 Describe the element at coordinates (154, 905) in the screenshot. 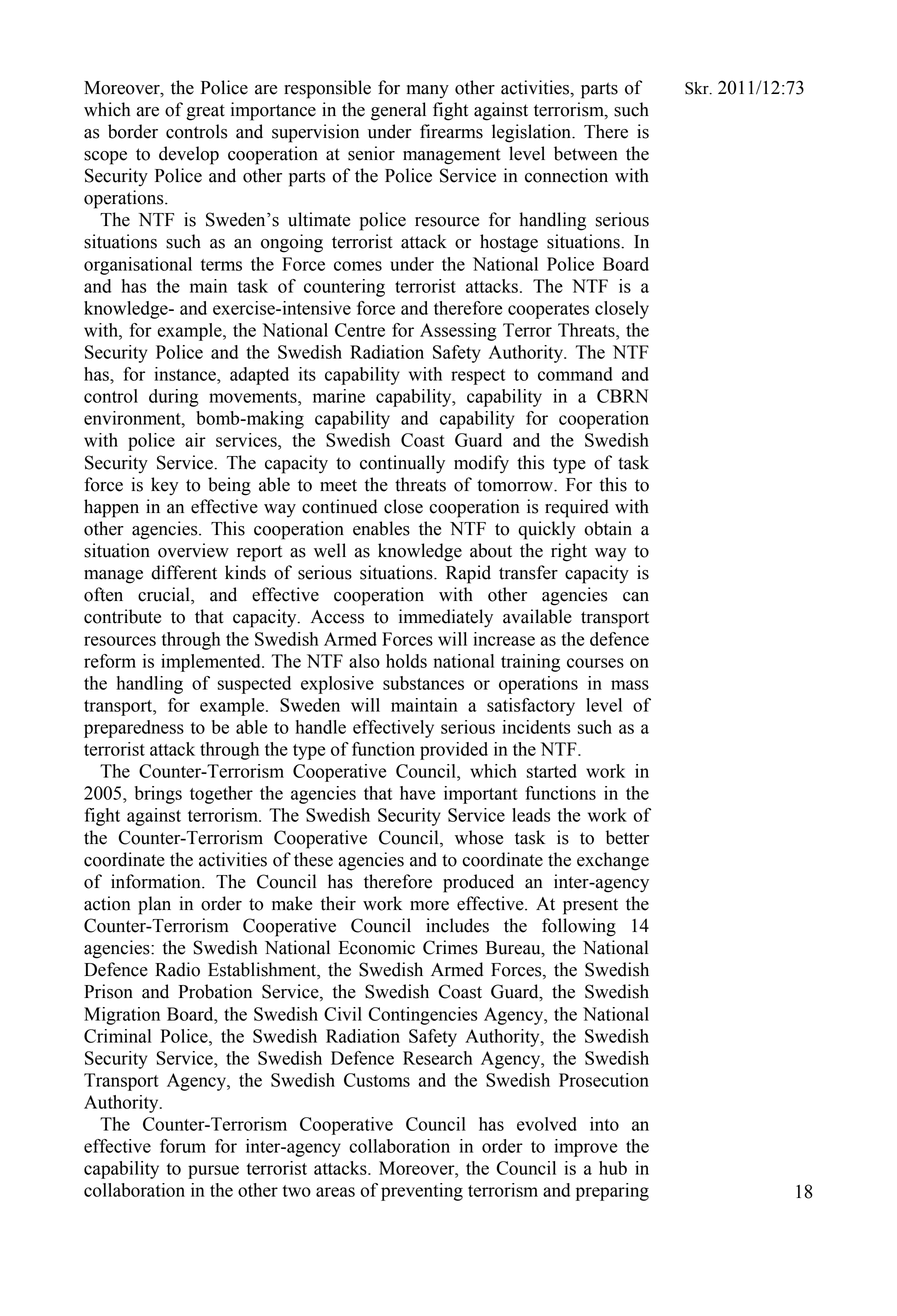

I see `plan` at that location.
